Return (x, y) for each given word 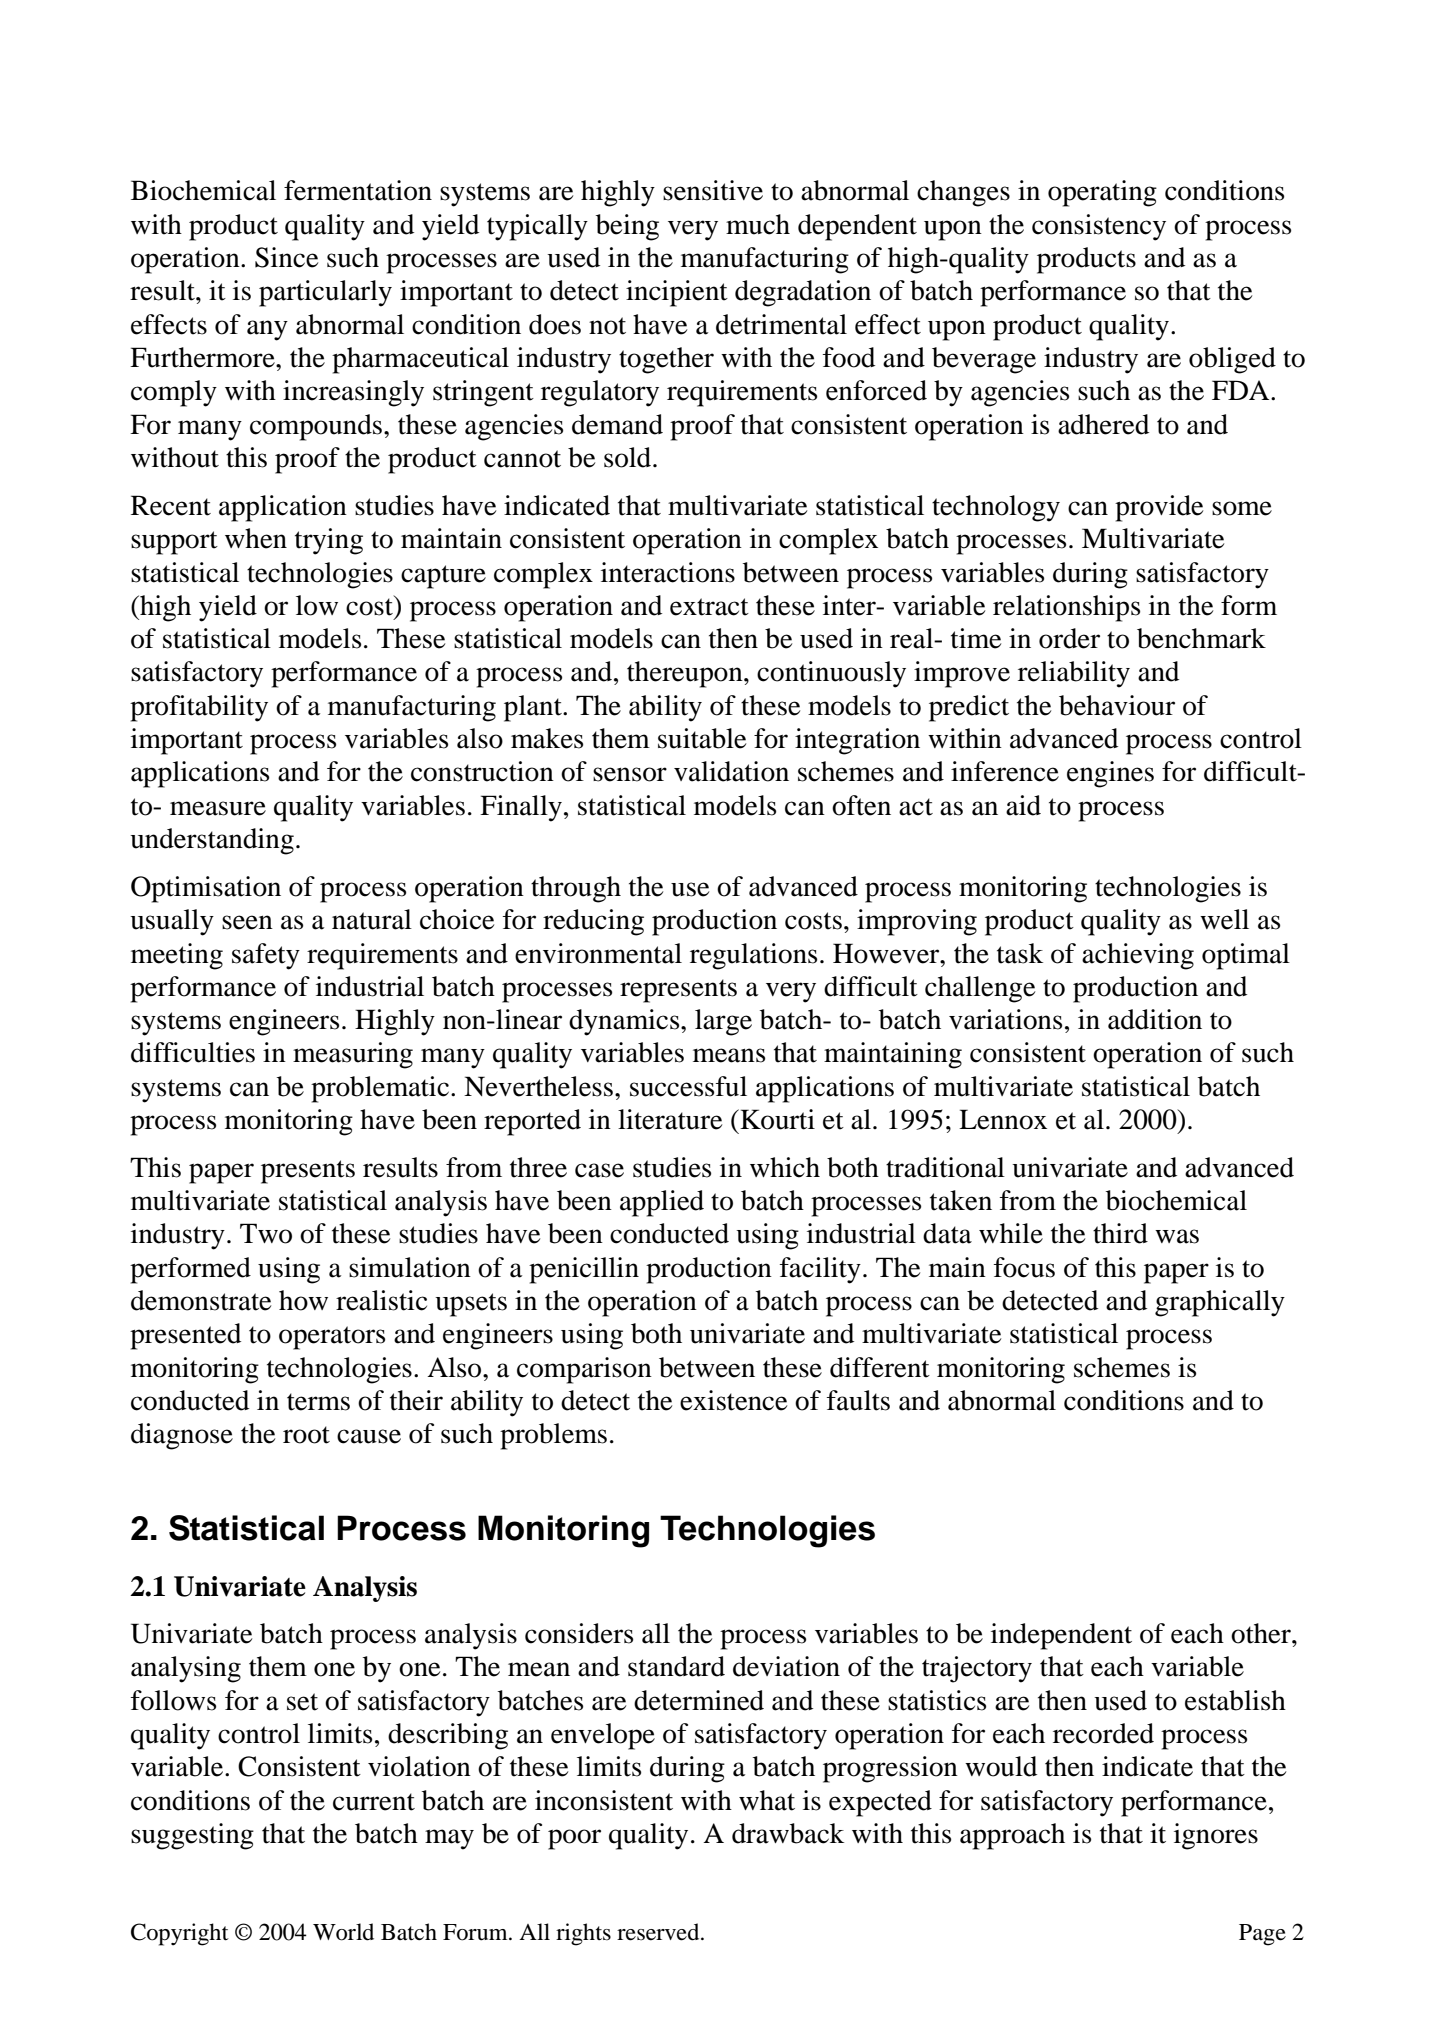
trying (329, 541)
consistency (1099, 227)
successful (688, 1086)
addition (1155, 1019)
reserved (659, 1932)
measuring (353, 1055)
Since (286, 257)
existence (733, 1400)
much (758, 224)
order (1069, 638)
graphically (1220, 1303)
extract (709, 607)
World (343, 1932)
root (306, 1435)
